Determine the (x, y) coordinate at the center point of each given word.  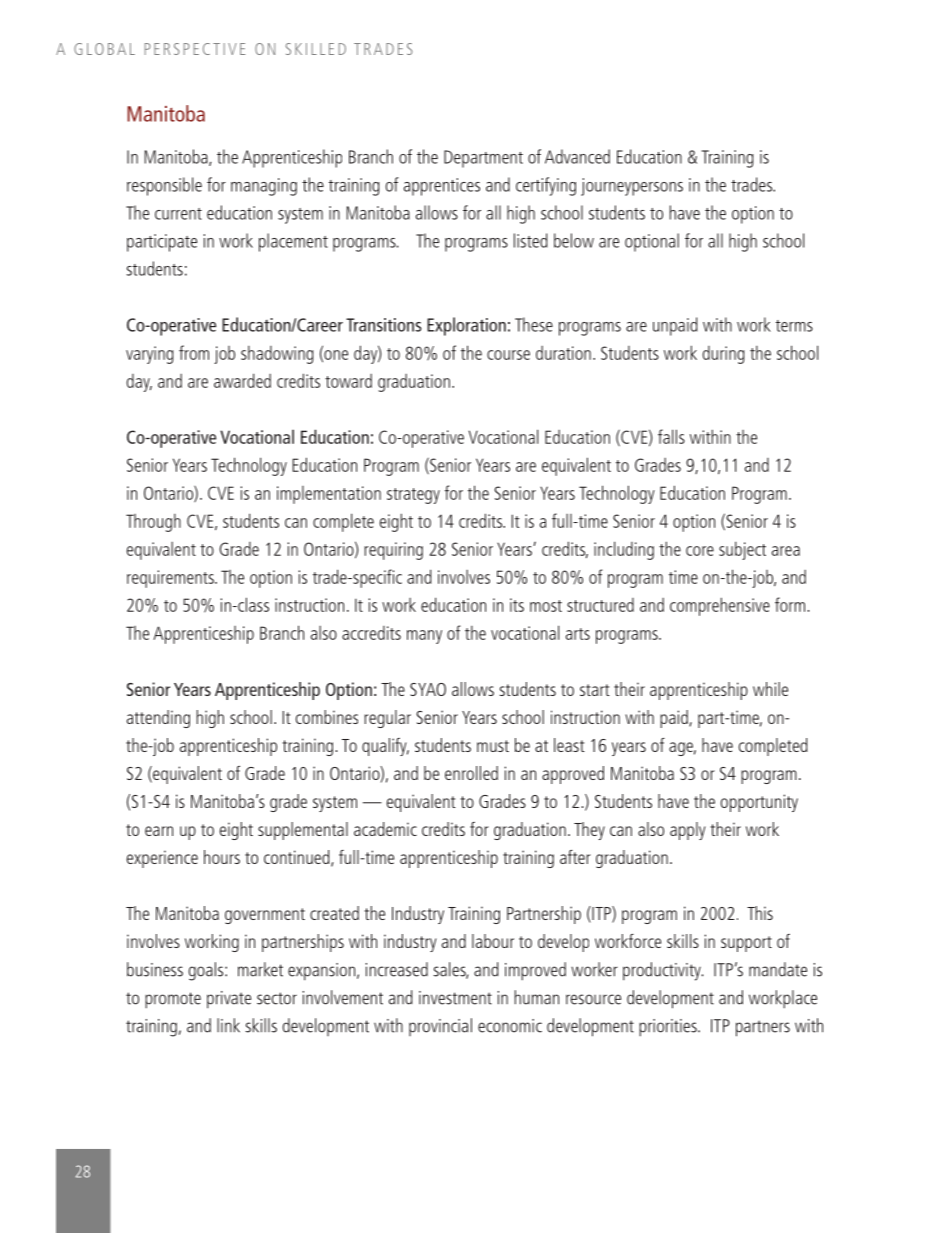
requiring (393, 551)
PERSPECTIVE (195, 49)
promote (173, 1000)
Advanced (577, 156)
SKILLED (316, 49)
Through (153, 523)
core (700, 551)
